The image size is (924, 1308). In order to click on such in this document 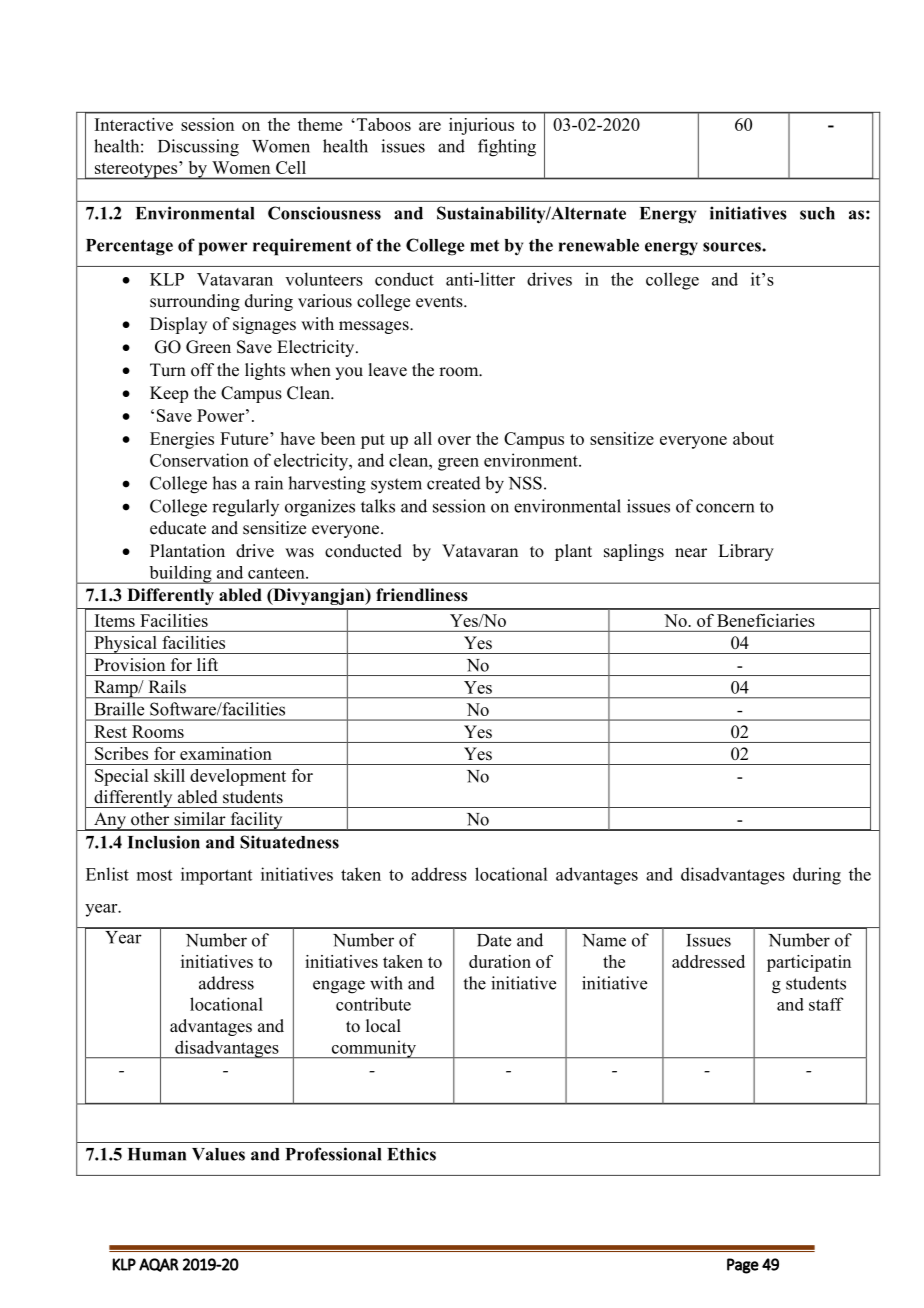, I will do `click(817, 213)`.
